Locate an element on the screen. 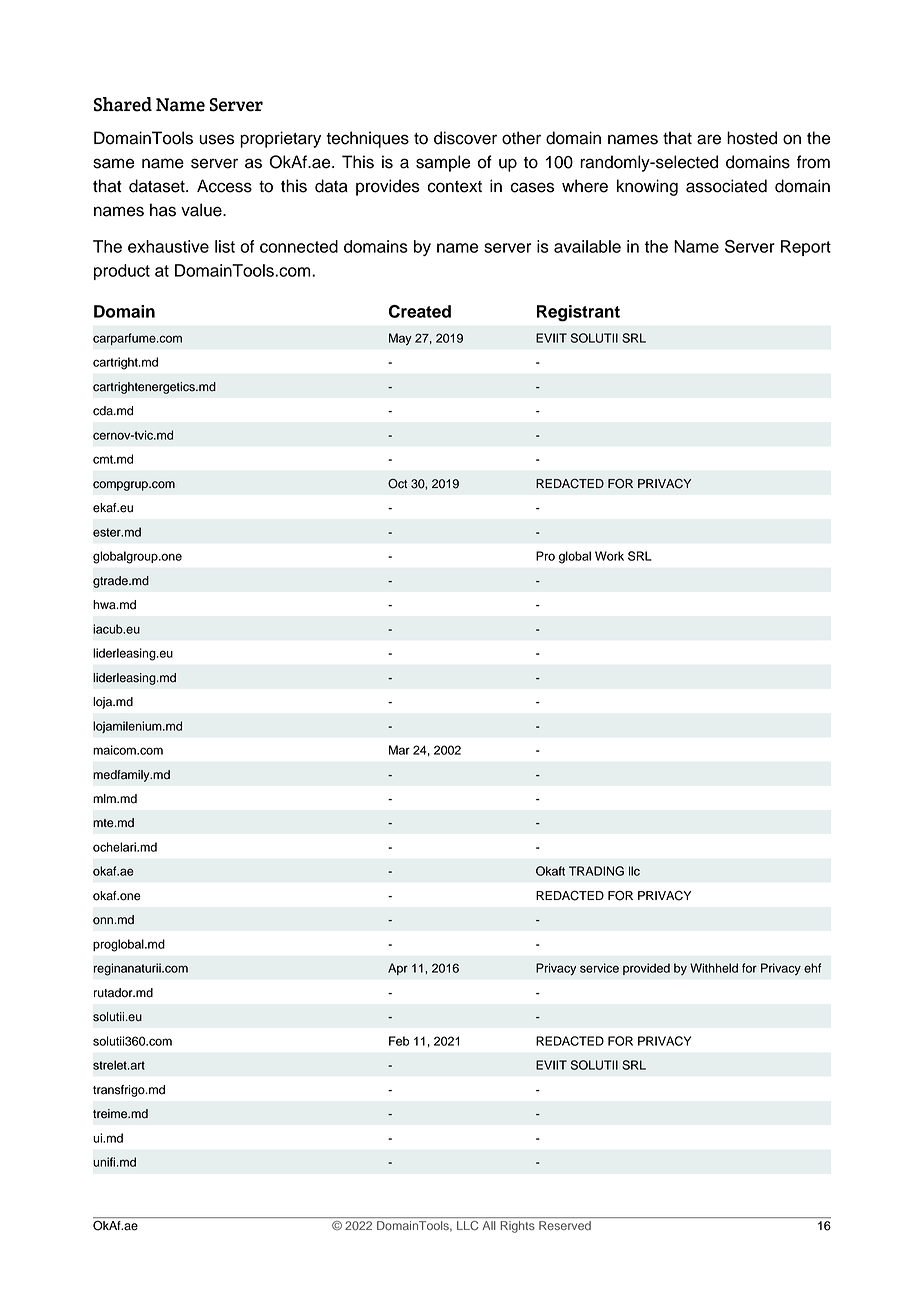  uses is located at coordinates (216, 139).
